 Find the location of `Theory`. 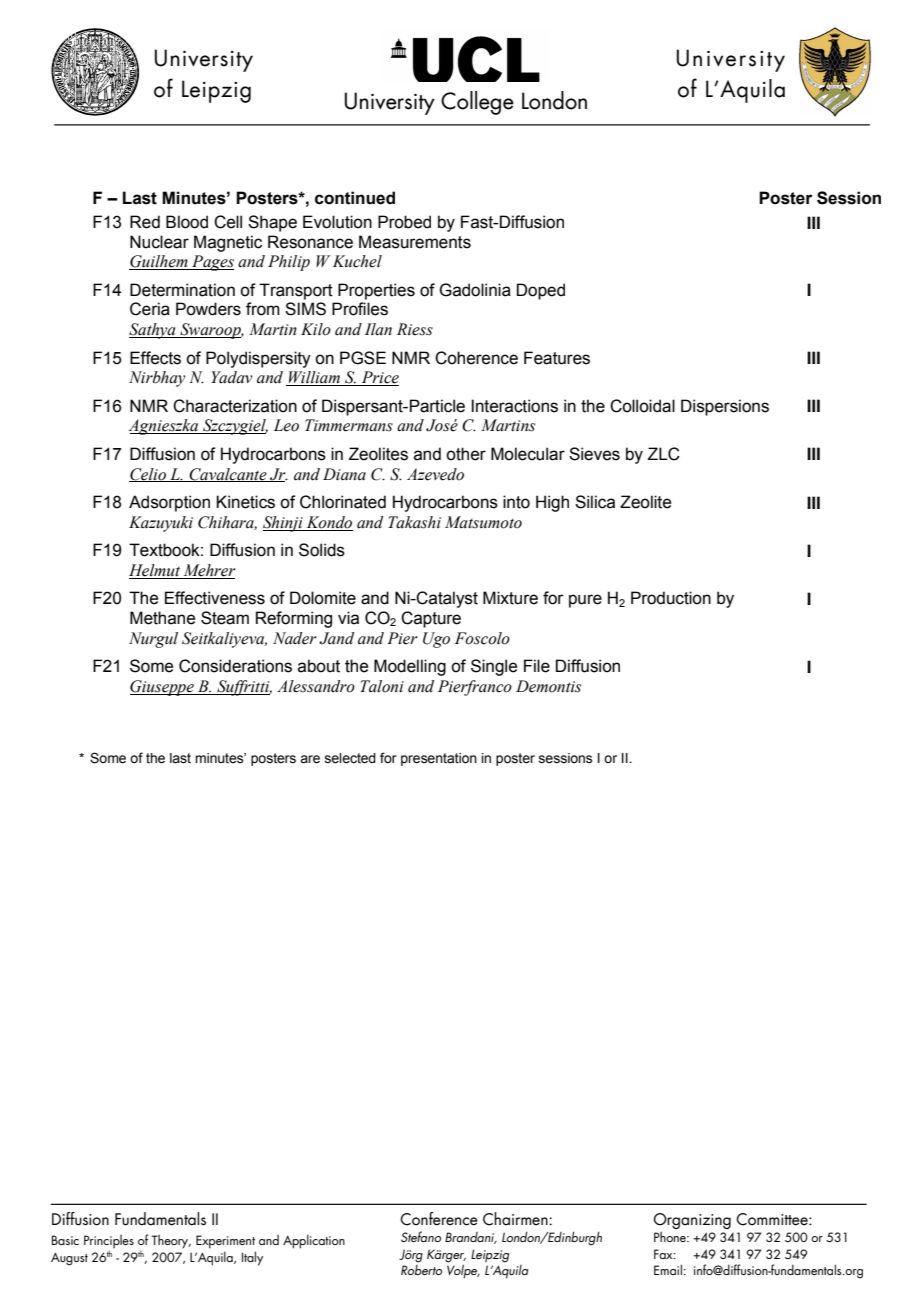

Theory is located at coordinates (171, 1242).
